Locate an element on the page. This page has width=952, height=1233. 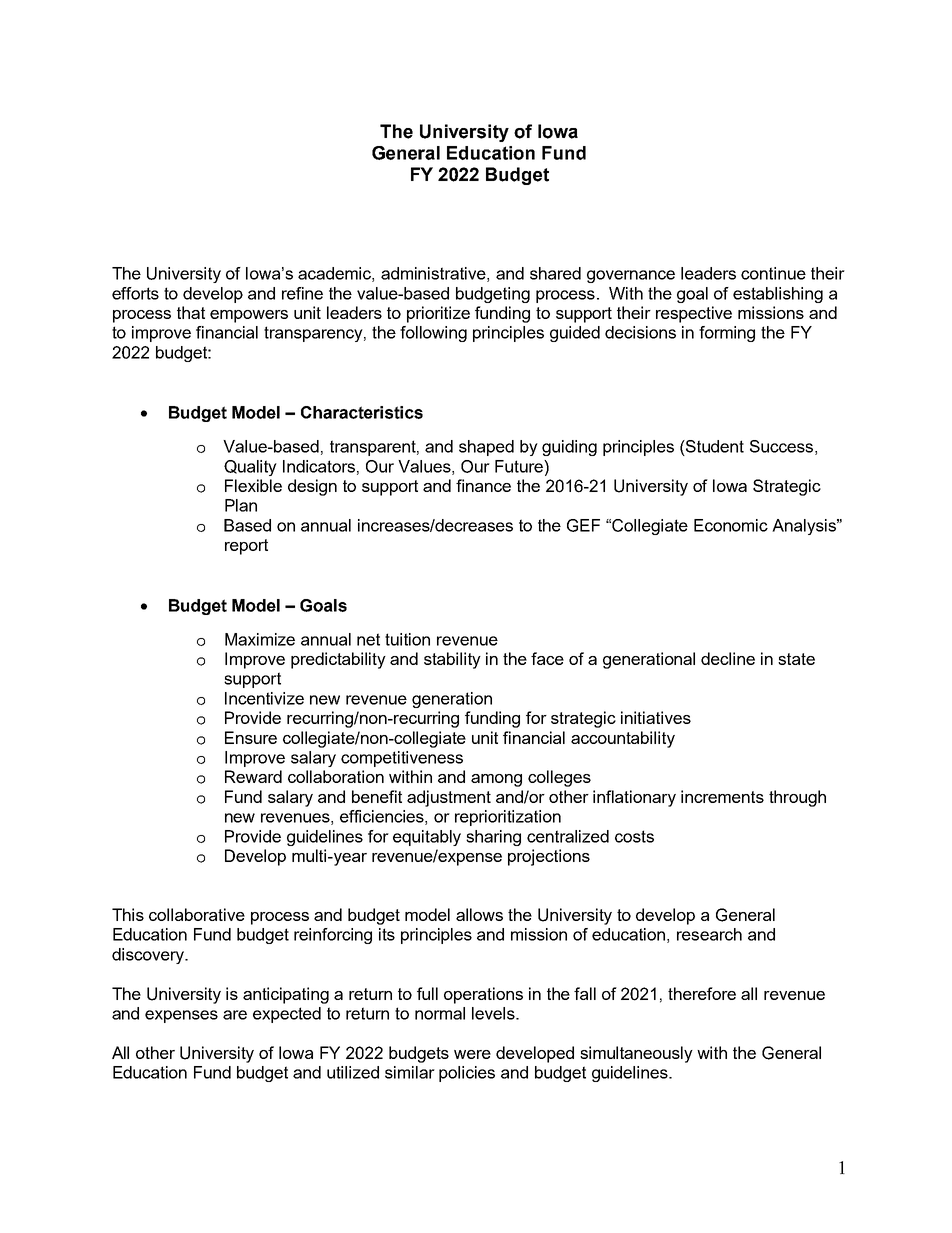
collaborative is located at coordinates (197, 914).
